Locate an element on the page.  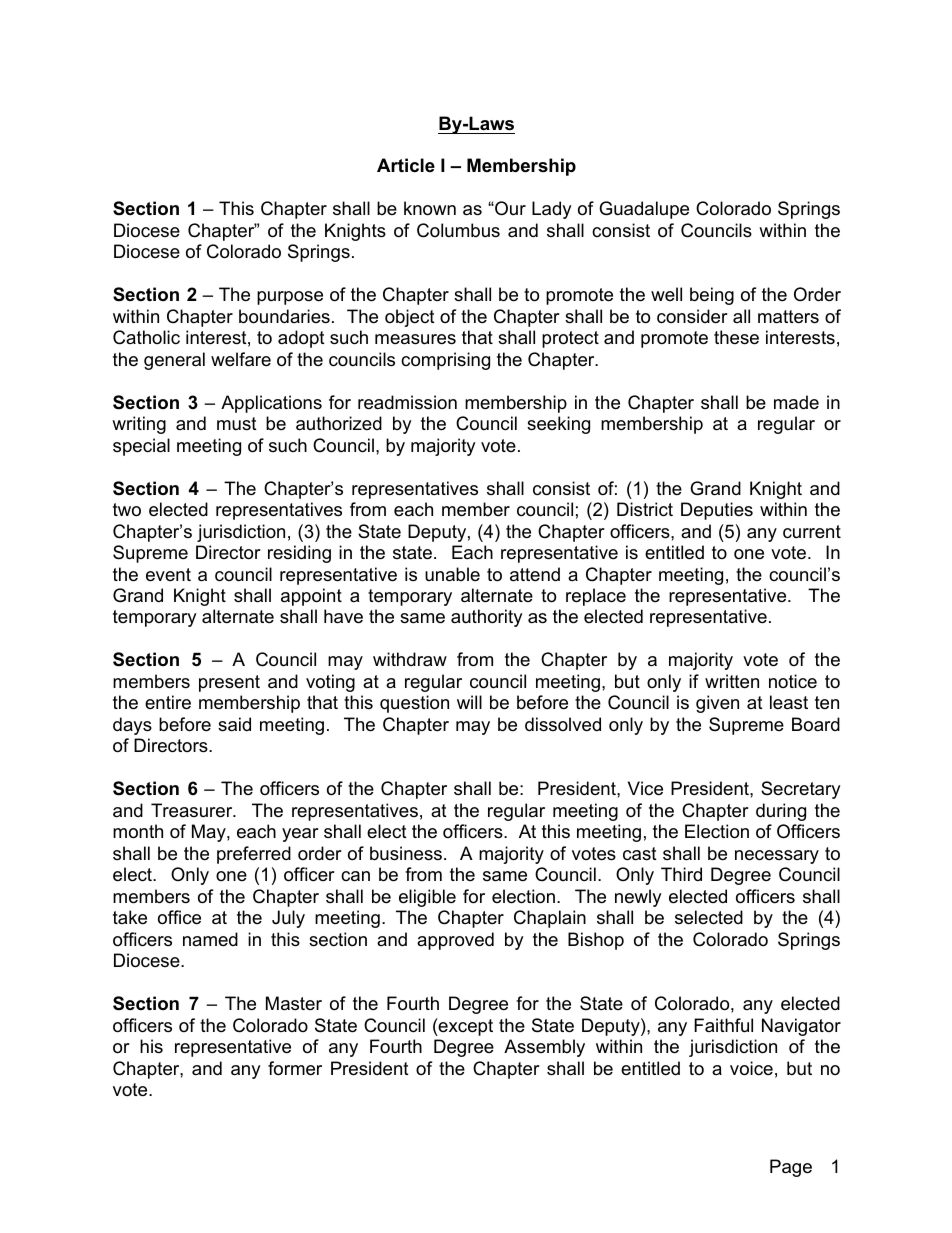
entire is located at coordinates (168, 702).
